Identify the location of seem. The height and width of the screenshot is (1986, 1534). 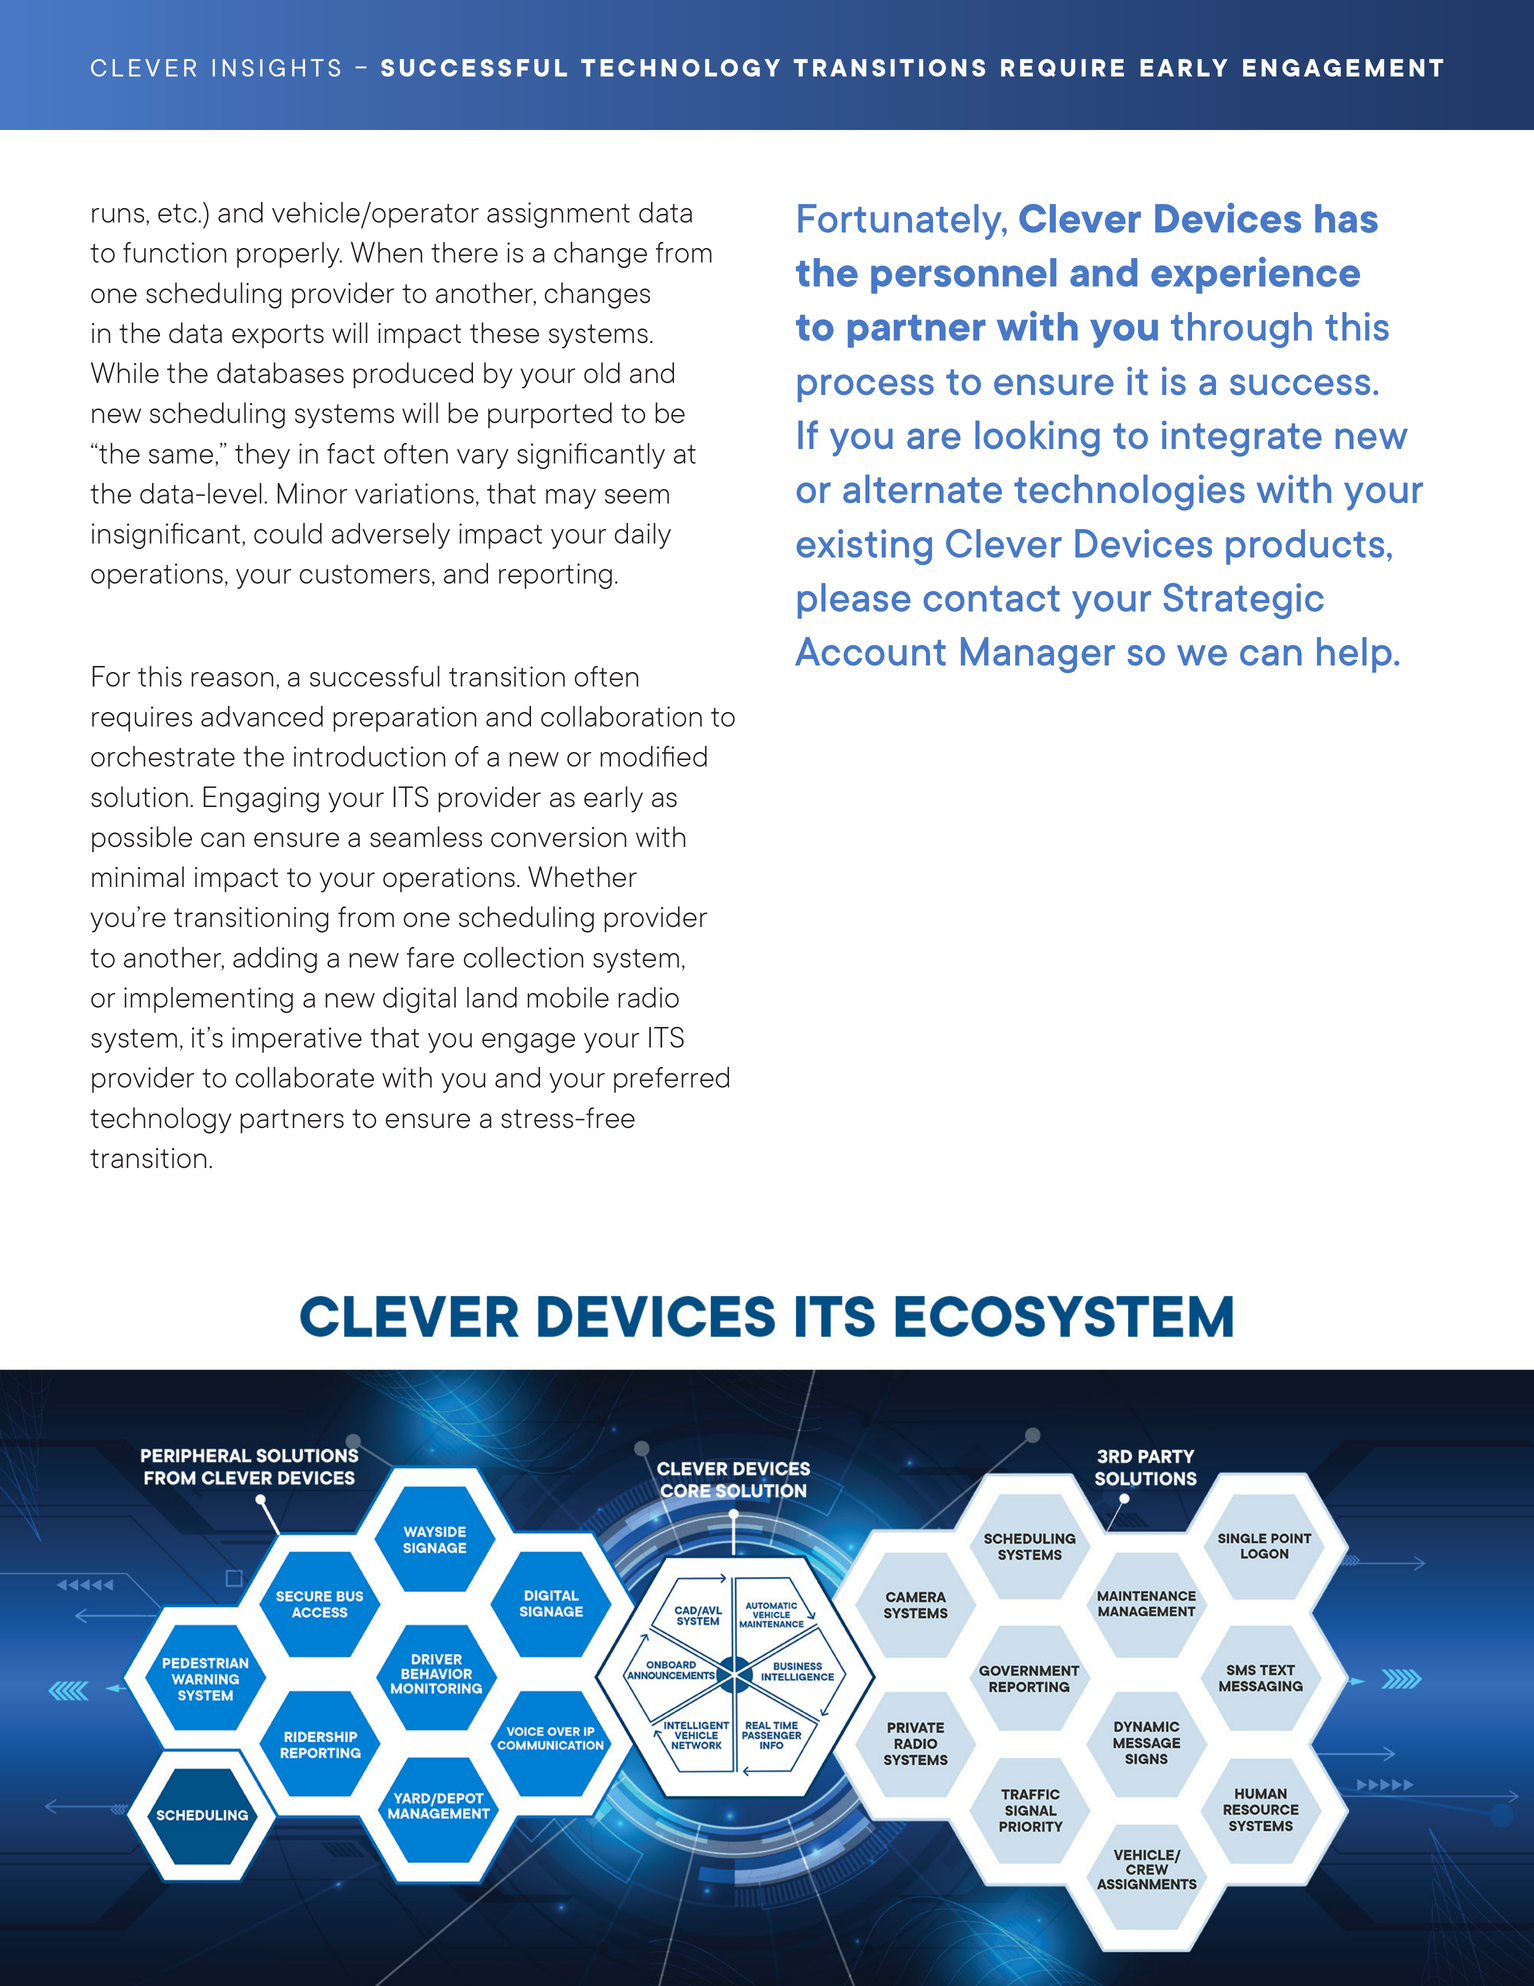
(637, 496).
